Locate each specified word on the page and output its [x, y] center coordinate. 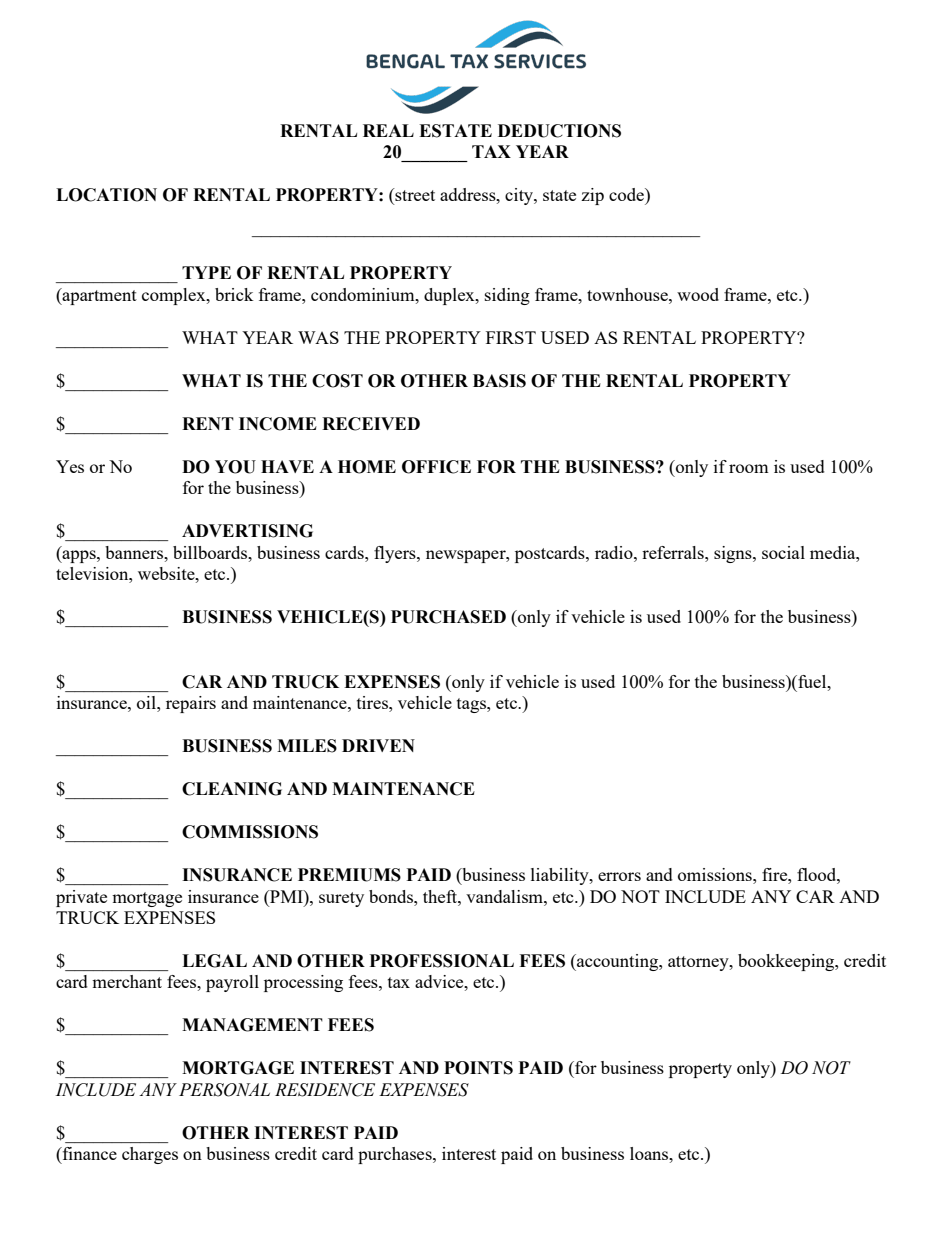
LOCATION [106, 195]
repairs [191, 704]
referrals [674, 552]
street [414, 196]
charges [150, 1155]
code [627, 194]
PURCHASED [448, 617]
